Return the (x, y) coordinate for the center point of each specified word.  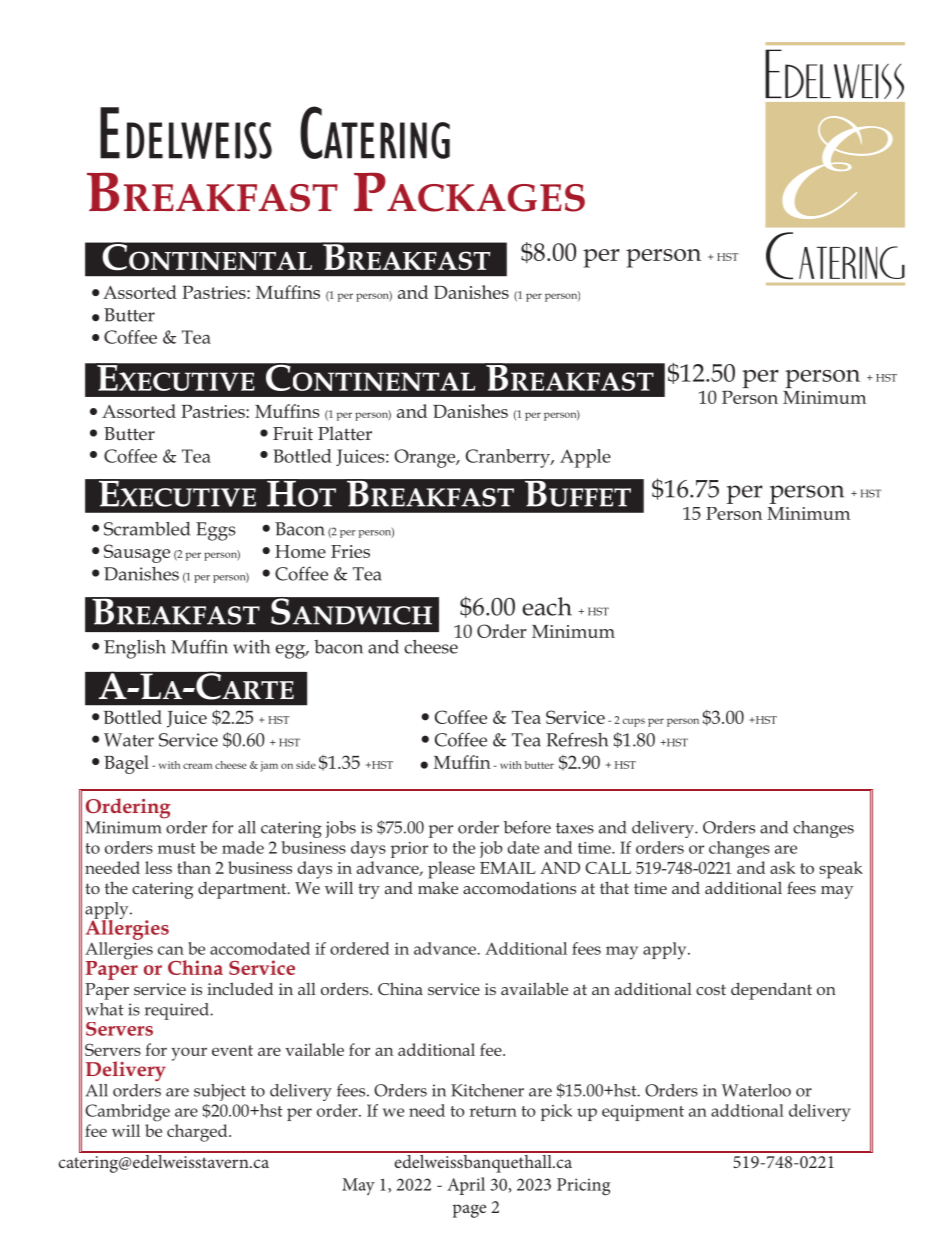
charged (198, 1133)
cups (633, 722)
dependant (771, 991)
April (466, 1186)
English (135, 649)
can (171, 950)
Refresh (577, 739)
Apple (585, 458)
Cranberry (509, 458)
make (438, 887)
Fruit (293, 433)
